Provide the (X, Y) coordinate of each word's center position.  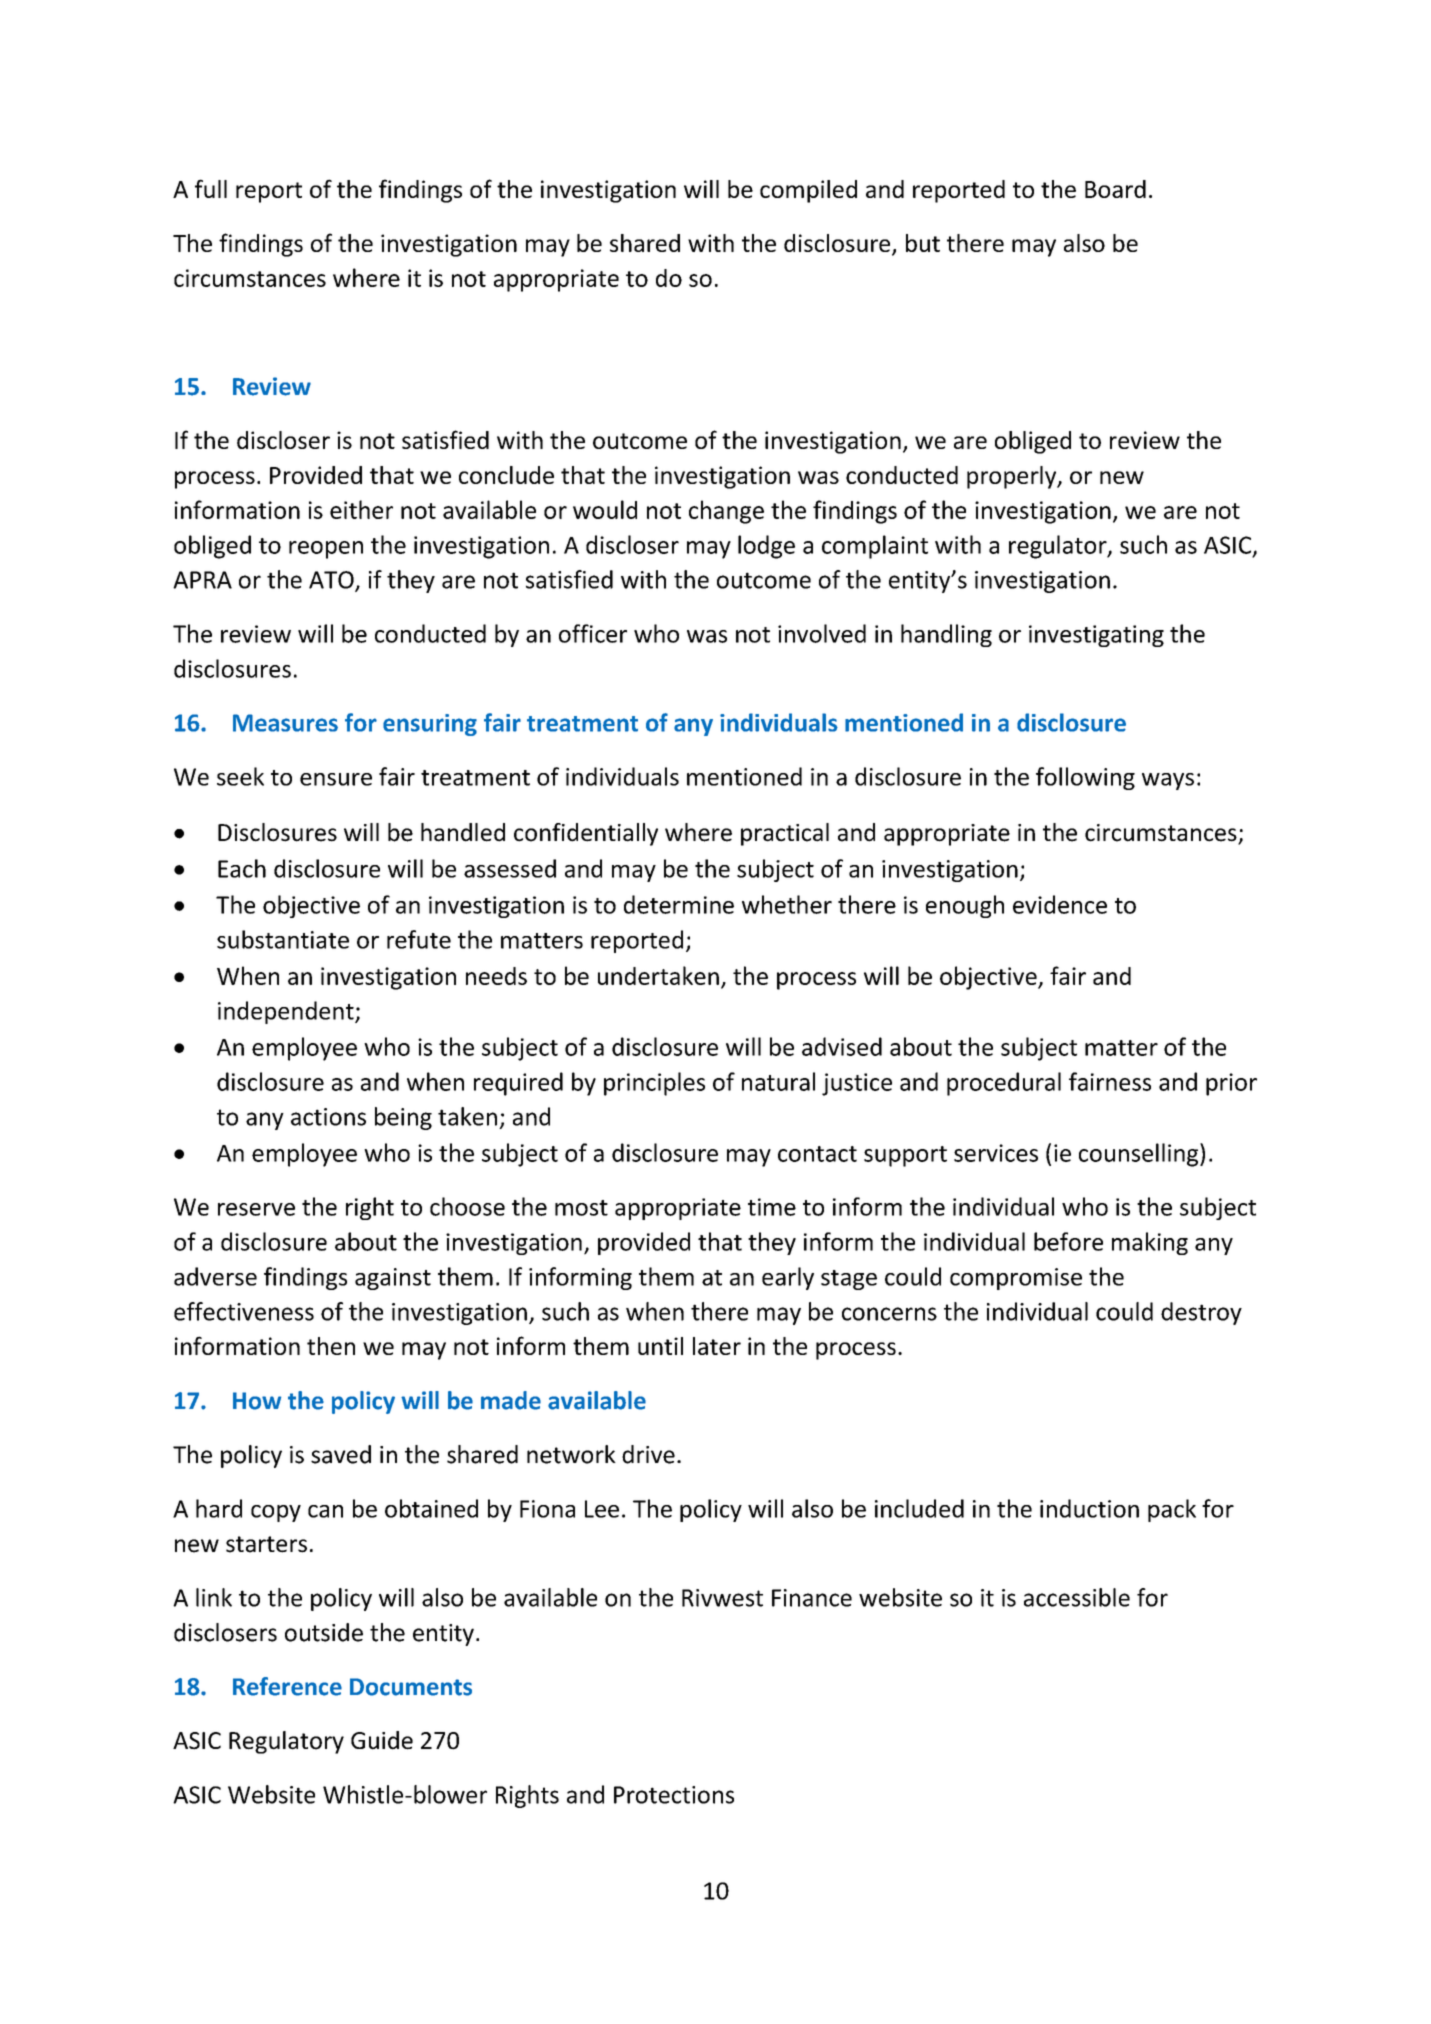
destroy (1201, 1313)
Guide (382, 1740)
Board (1115, 189)
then (331, 1346)
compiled (808, 191)
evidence (1060, 904)
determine (679, 904)
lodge (766, 547)
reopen (326, 550)
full (211, 188)
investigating (1096, 636)
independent (287, 1012)
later (717, 1346)
